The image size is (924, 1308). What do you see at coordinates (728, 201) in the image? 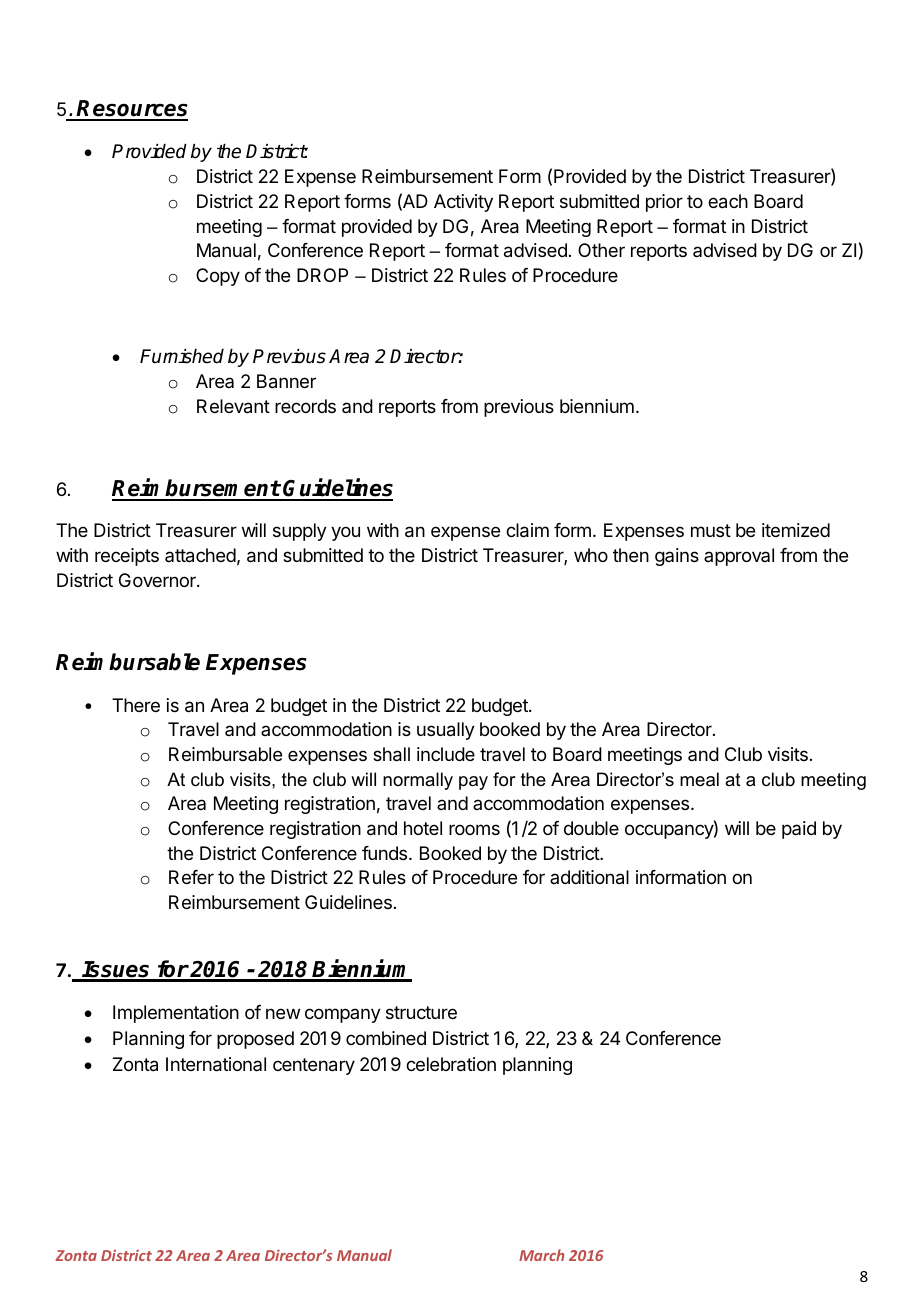
I see `each` at bounding box center [728, 201].
